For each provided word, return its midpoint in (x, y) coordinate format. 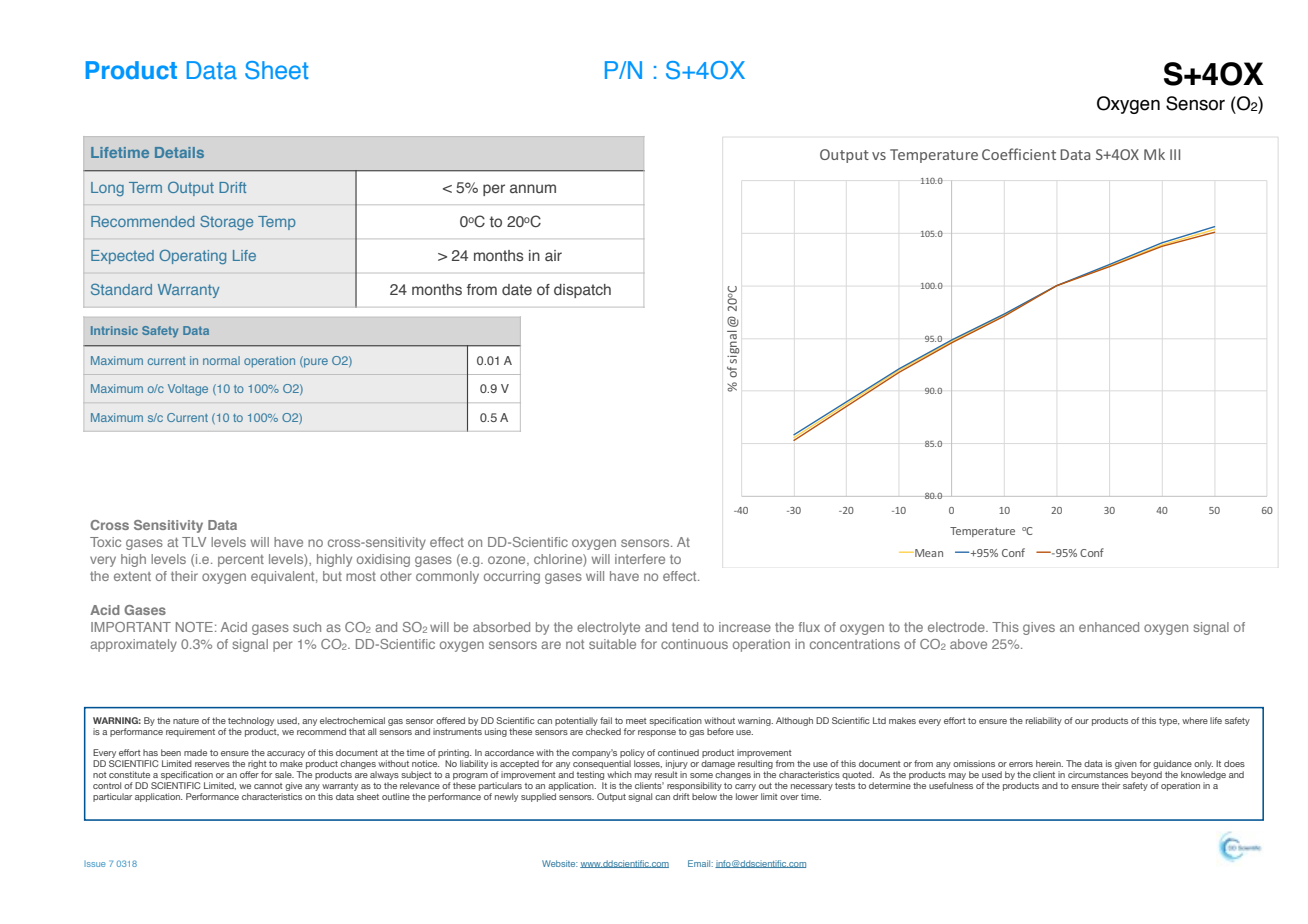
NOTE (194, 627)
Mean (928, 553)
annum (533, 188)
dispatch (582, 291)
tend (685, 627)
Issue (94, 864)
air (553, 255)
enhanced (1109, 627)
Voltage (188, 390)
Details (179, 152)
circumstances (1098, 774)
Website (559, 863)
